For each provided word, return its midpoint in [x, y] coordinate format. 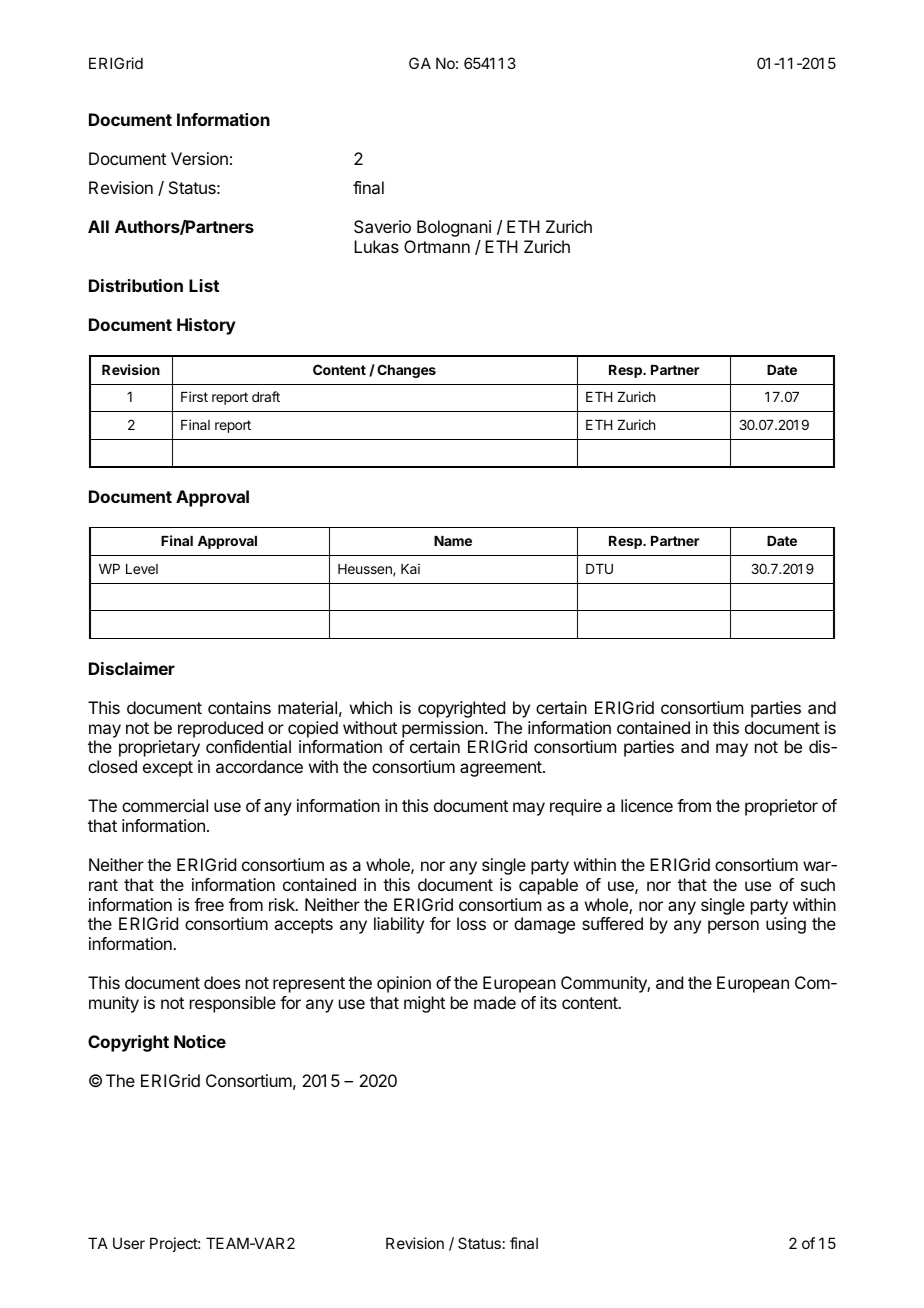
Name [453, 541]
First [194, 396]
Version [199, 158]
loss [471, 923]
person [733, 927]
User [129, 1243]
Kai [410, 568]
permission [442, 729]
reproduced [220, 729]
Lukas [376, 246]
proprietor [781, 807]
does [222, 982]
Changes [406, 371]
